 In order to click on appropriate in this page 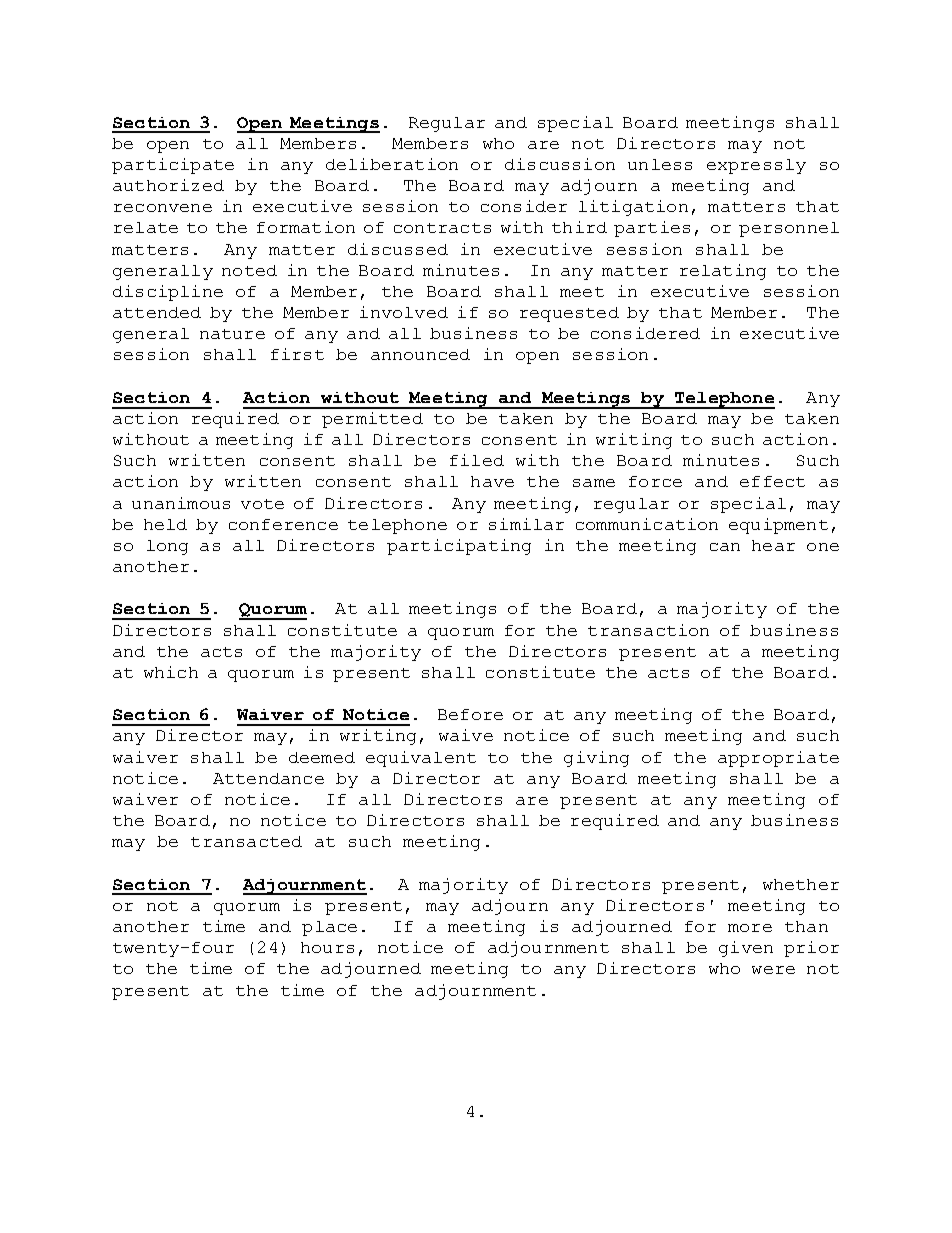, I will do `click(778, 759)`.
